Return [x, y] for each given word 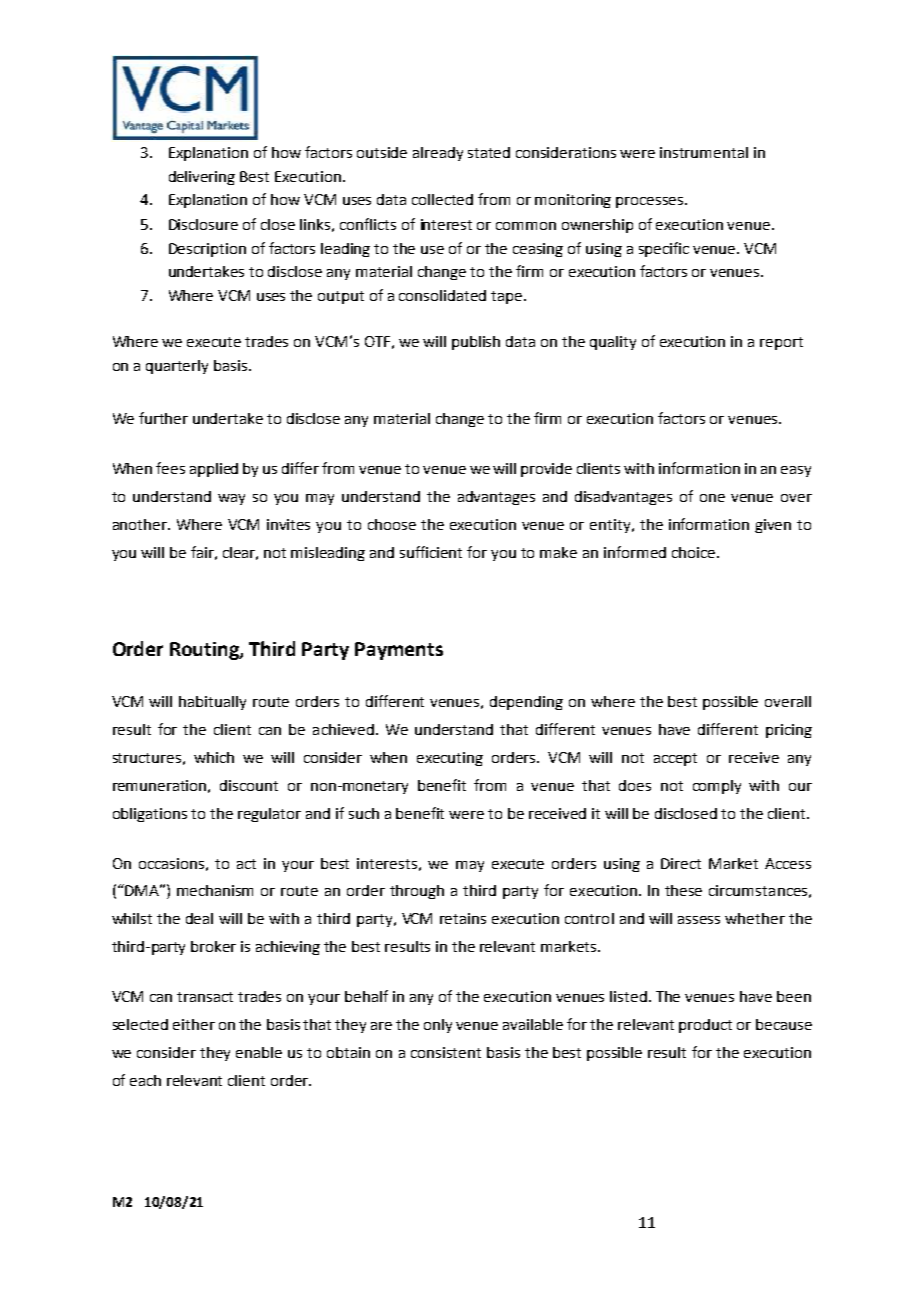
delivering [202, 178]
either [194, 1024]
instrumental [704, 152]
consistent [446, 1052]
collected [442, 199]
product [705, 1026]
